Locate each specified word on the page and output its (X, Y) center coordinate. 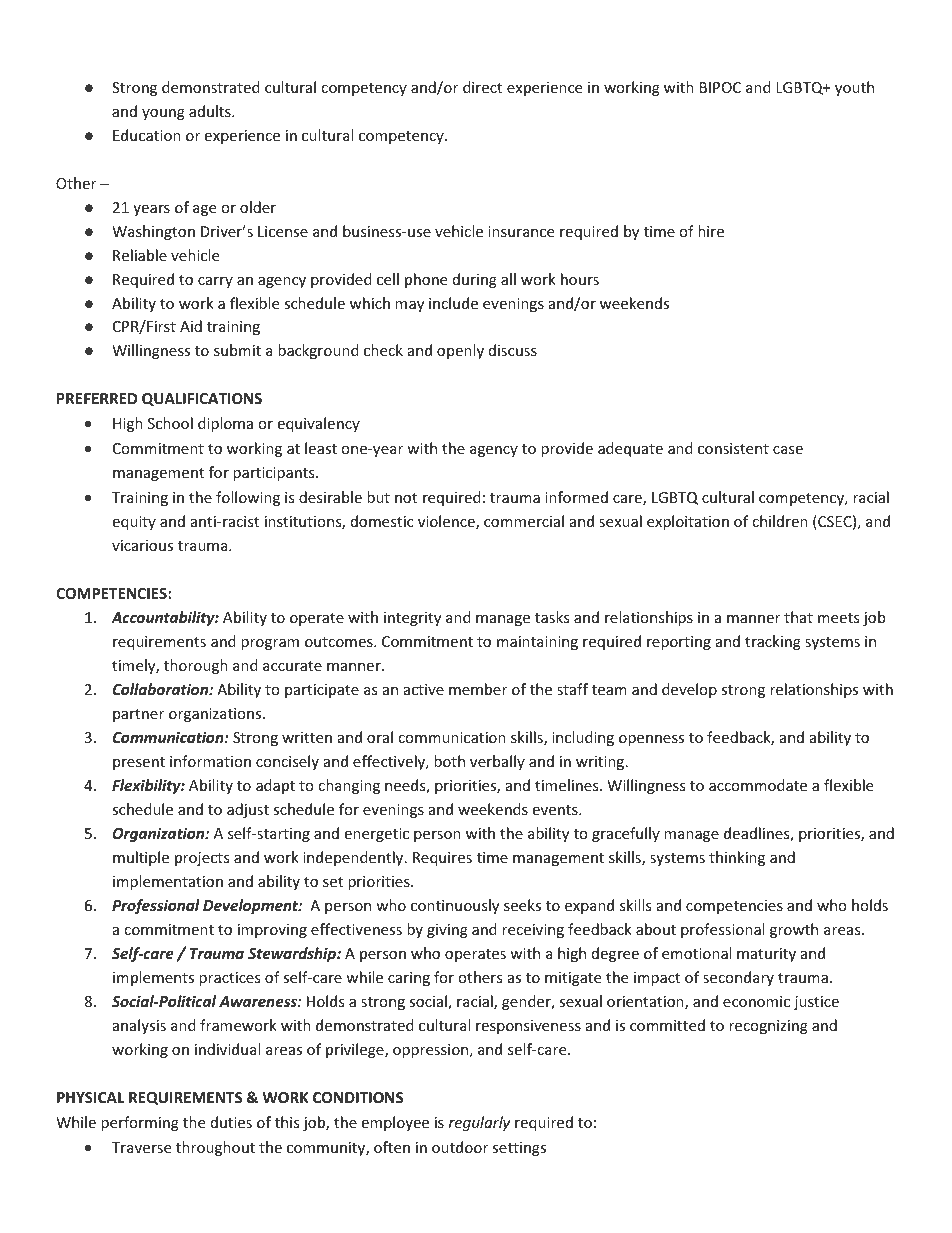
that (798, 617)
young (163, 114)
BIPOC (720, 87)
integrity (412, 619)
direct (482, 87)
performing (140, 1123)
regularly (480, 1123)
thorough (196, 666)
